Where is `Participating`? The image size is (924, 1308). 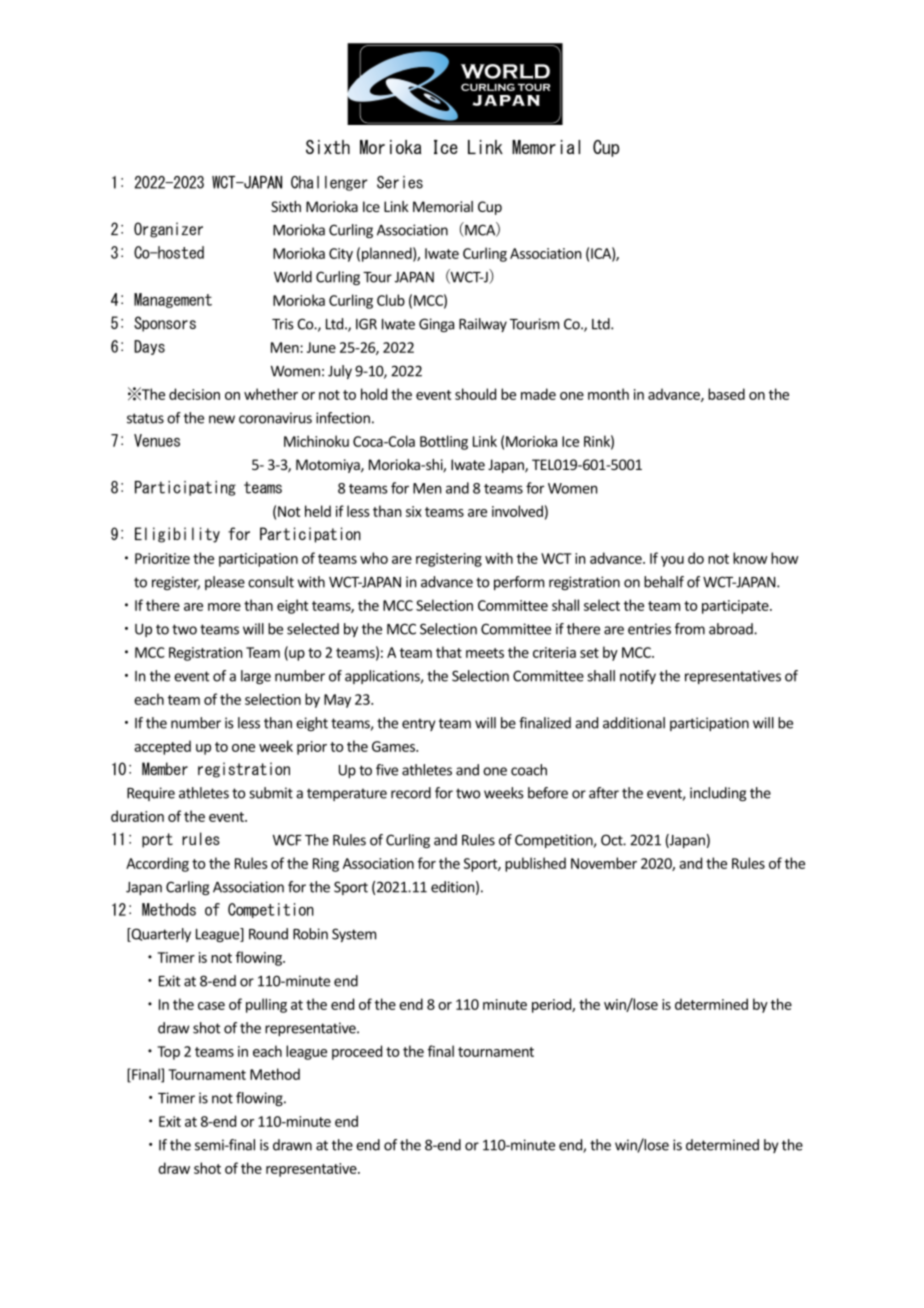 Participating is located at coordinates (185, 488).
